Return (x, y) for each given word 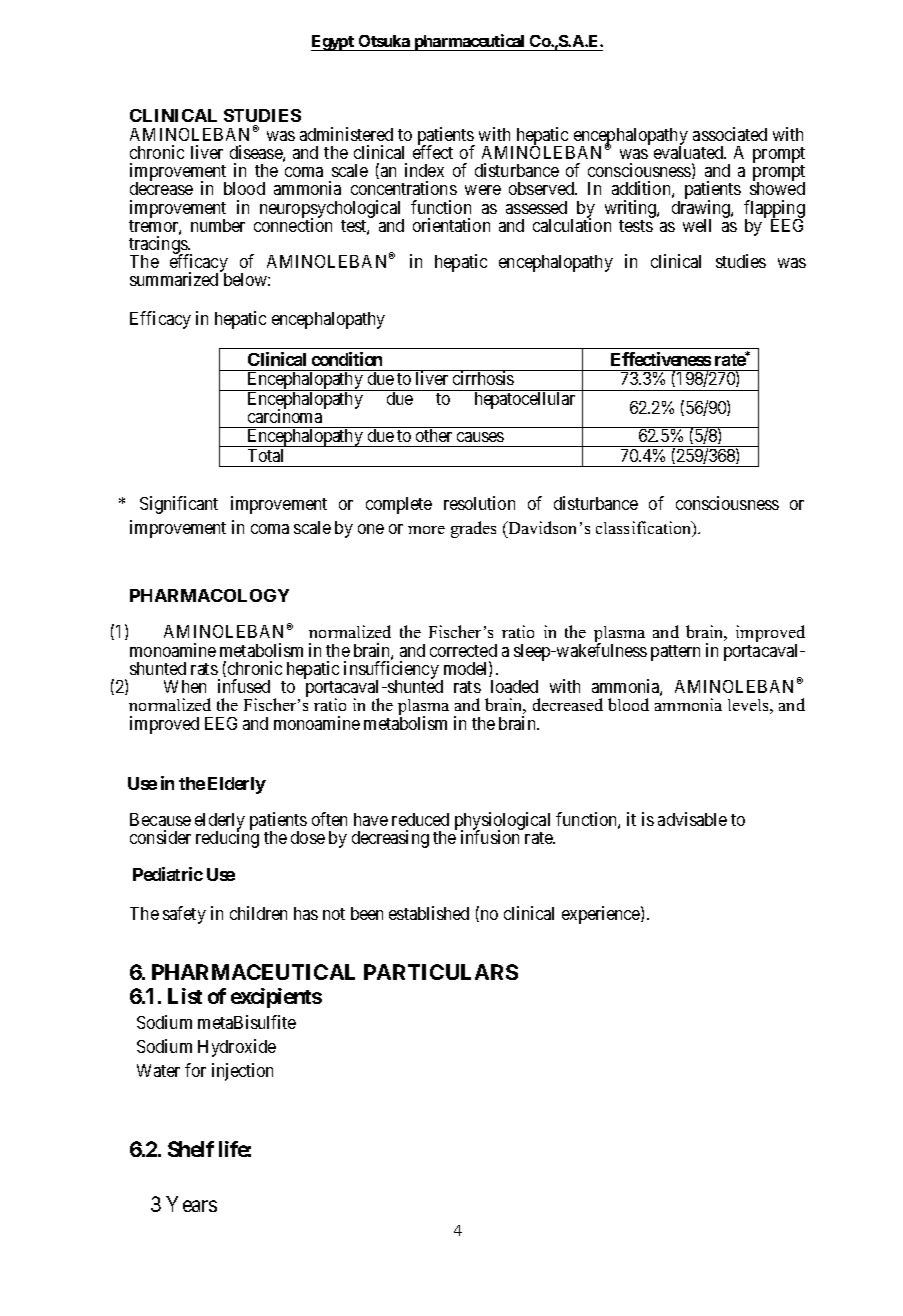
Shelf (191, 1149)
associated (730, 134)
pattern (675, 653)
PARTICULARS (441, 972)
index (424, 170)
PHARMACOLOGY (209, 595)
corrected (463, 650)
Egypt (333, 43)
